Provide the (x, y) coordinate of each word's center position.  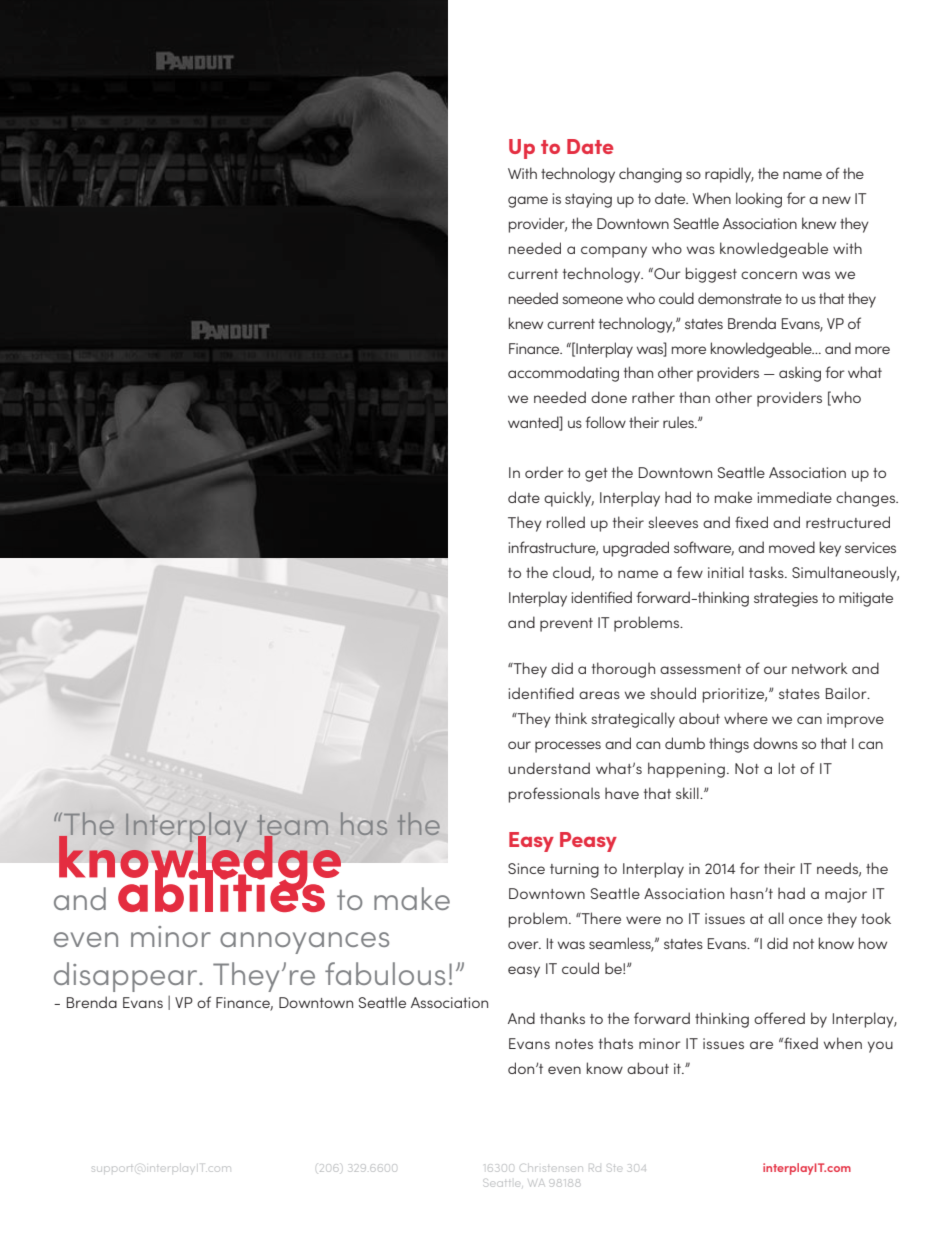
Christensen (551, 1168)
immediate (795, 497)
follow (605, 422)
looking (759, 200)
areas (599, 695)
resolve (550, 248)
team (292, 826)
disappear (127, 977)
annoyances (304, 943)
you (880, 1047)
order (544, 472)
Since (526, 868)
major (846, 895)
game (528, 202)
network (820, 668)
